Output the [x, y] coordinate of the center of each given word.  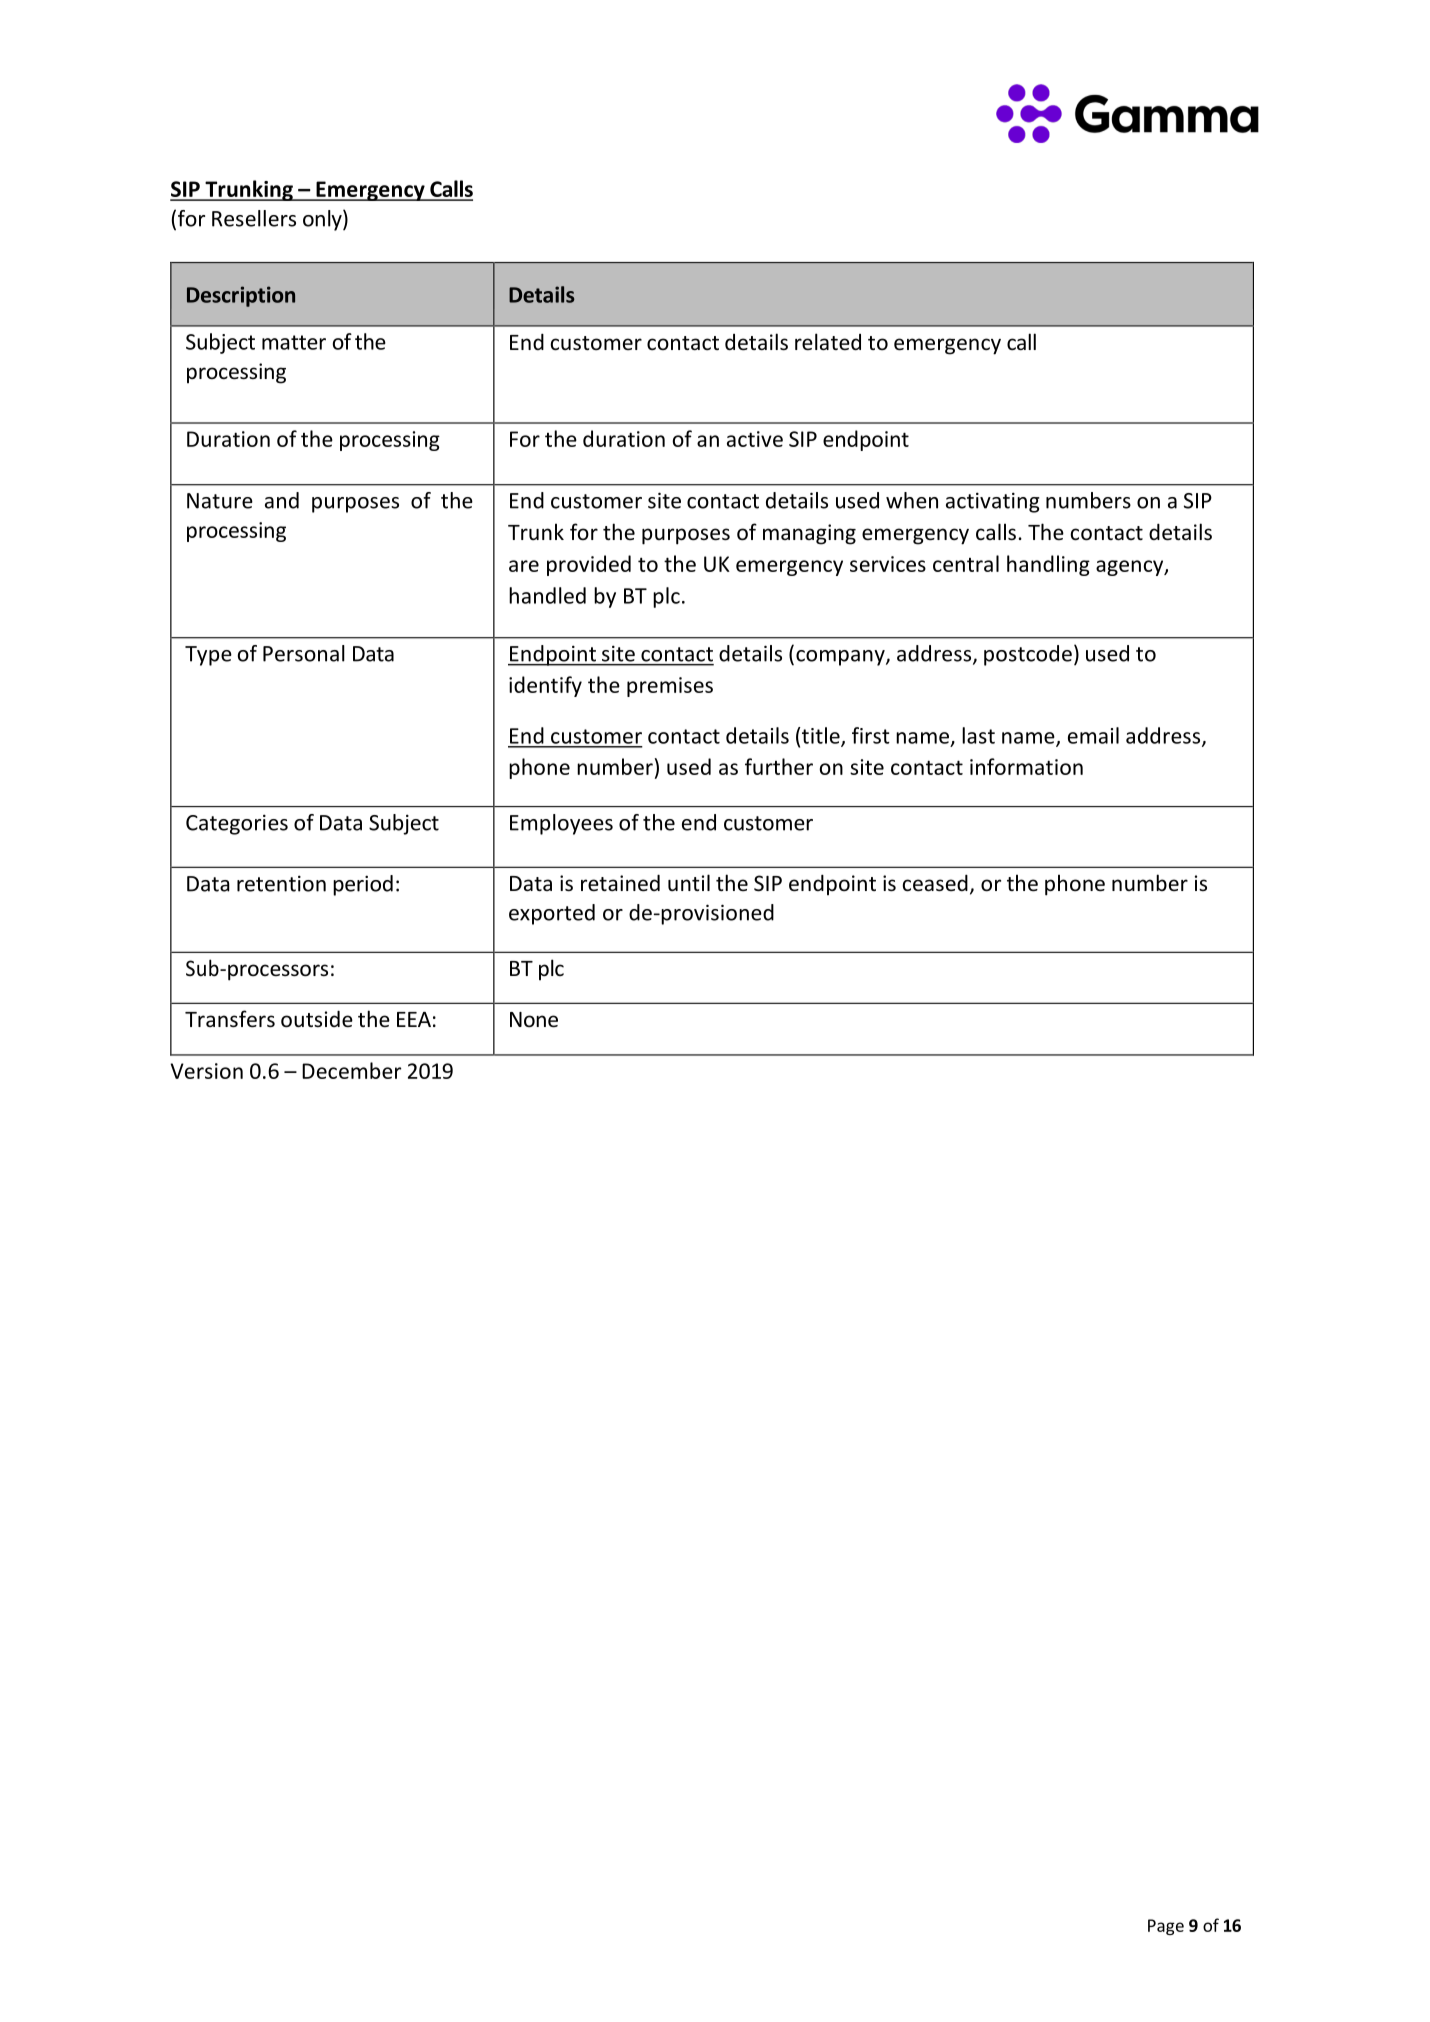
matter [294, 342]
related [828, 342]
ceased [935, 883]
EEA [414, 1019]
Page [1166, 1927]
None [534, 1020]
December [351, 1070]
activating [993, 502]
